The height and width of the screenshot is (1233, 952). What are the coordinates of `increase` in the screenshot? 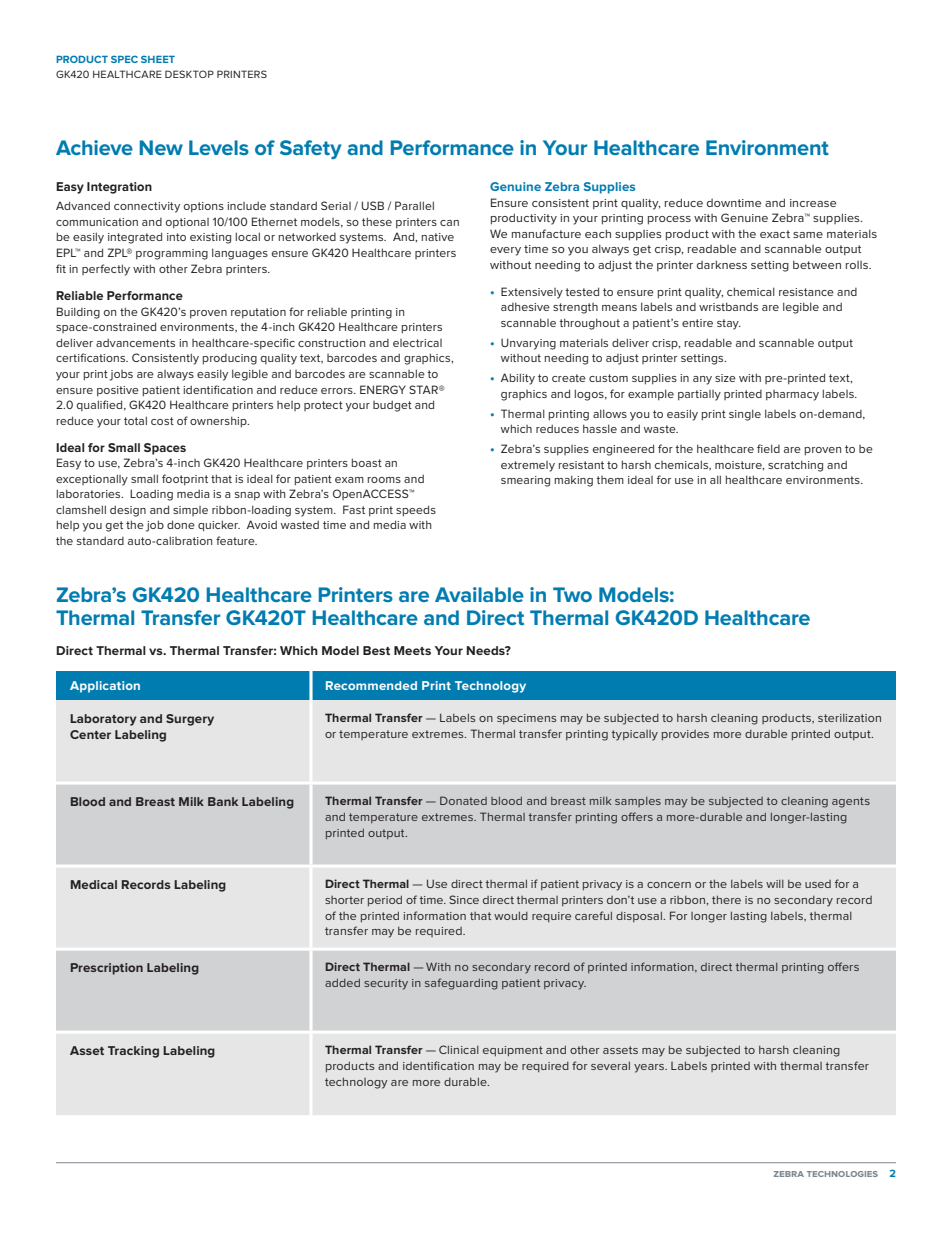 It's located at (813, 203).
